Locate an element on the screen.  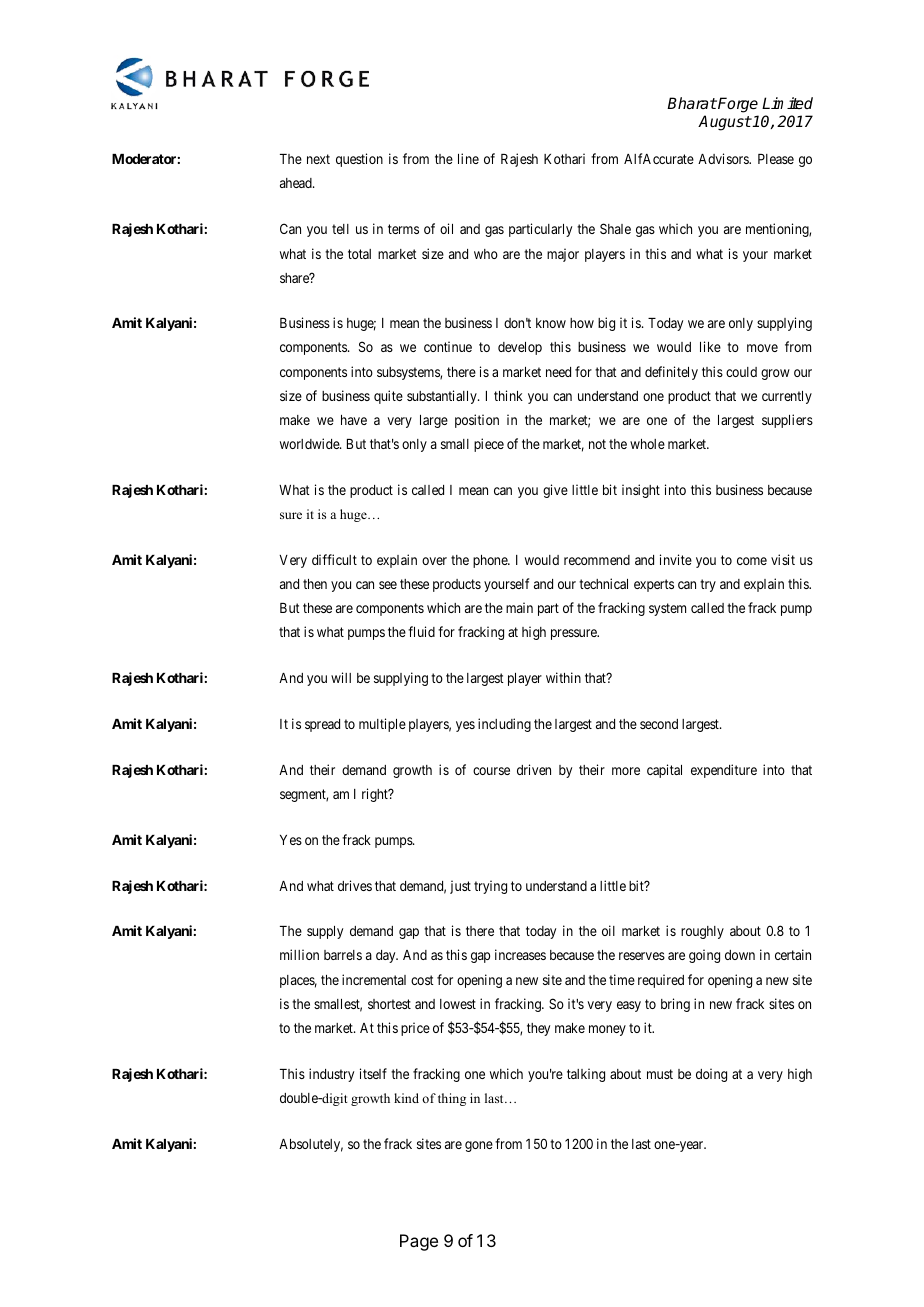
trying is located at coordinates (490, 887).
